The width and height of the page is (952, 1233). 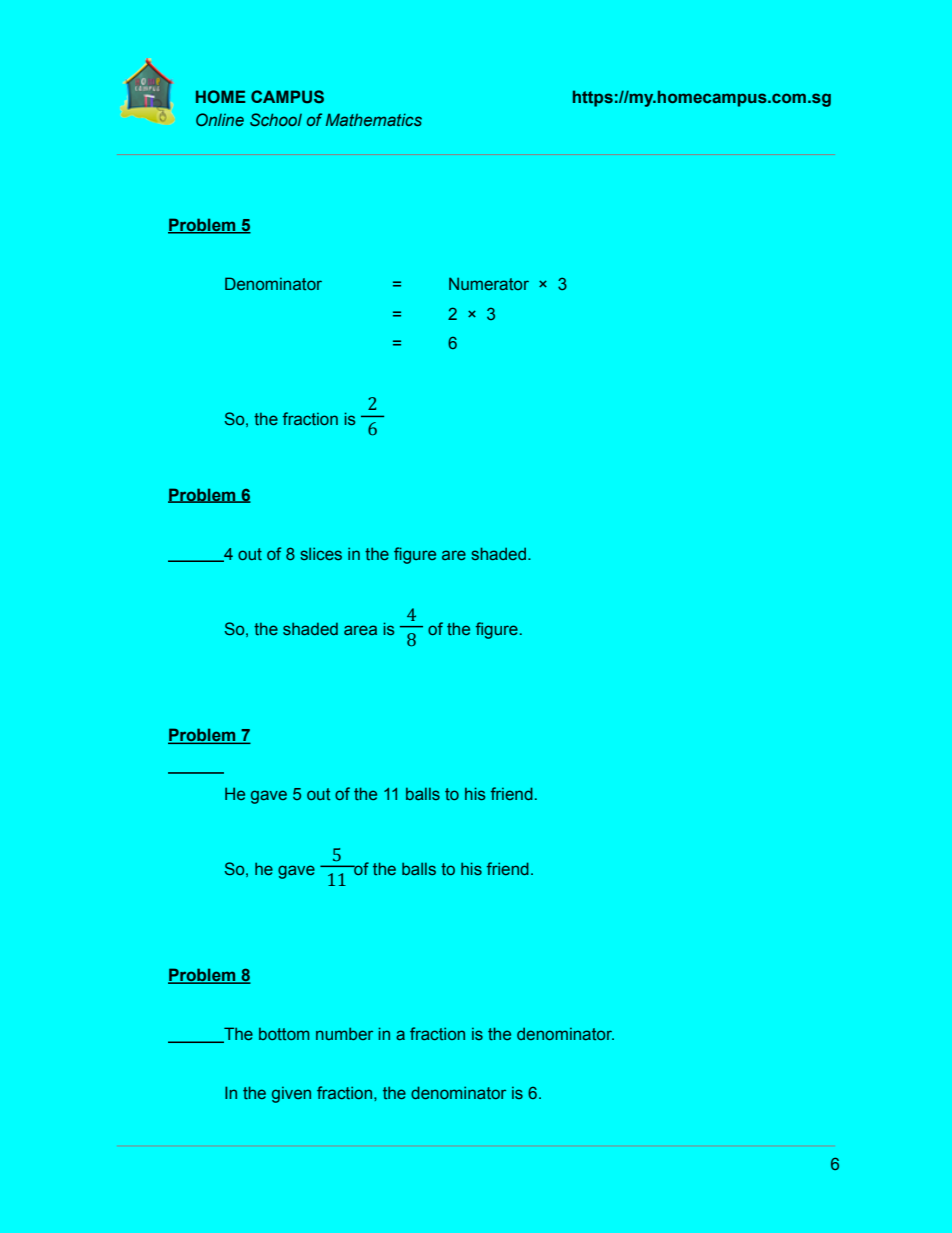 What do you see at coordinates (360, 630) in the page?
I see `area` at bounding box center [360, 630].
